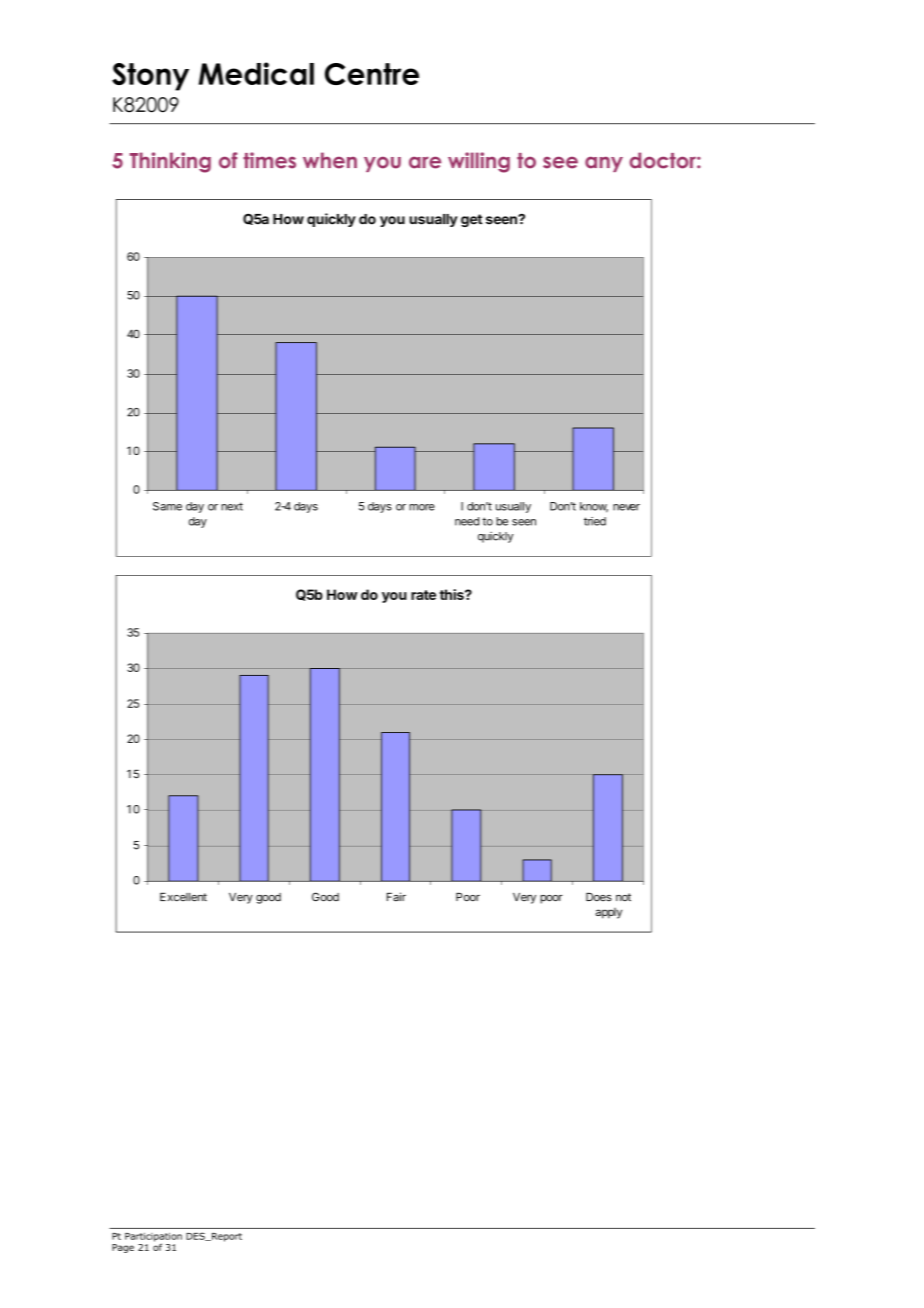  I want to click on Stony, so click(150, 77).
